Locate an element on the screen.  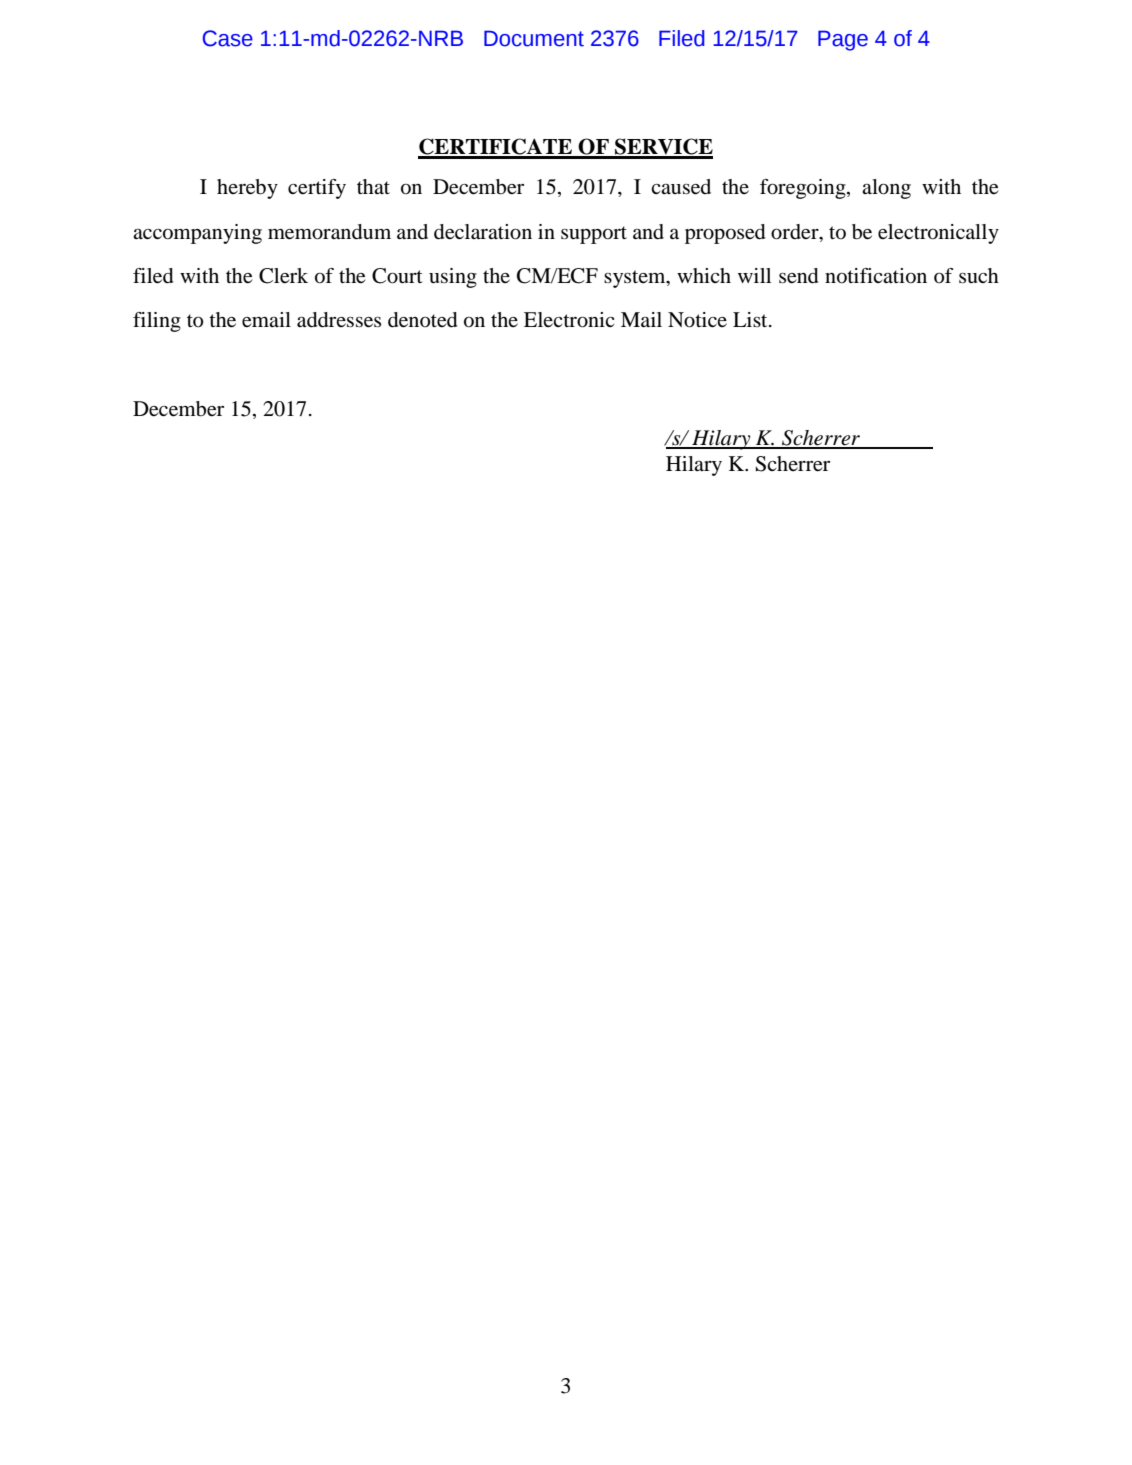
addresses is located at coordinates (339, 320).
